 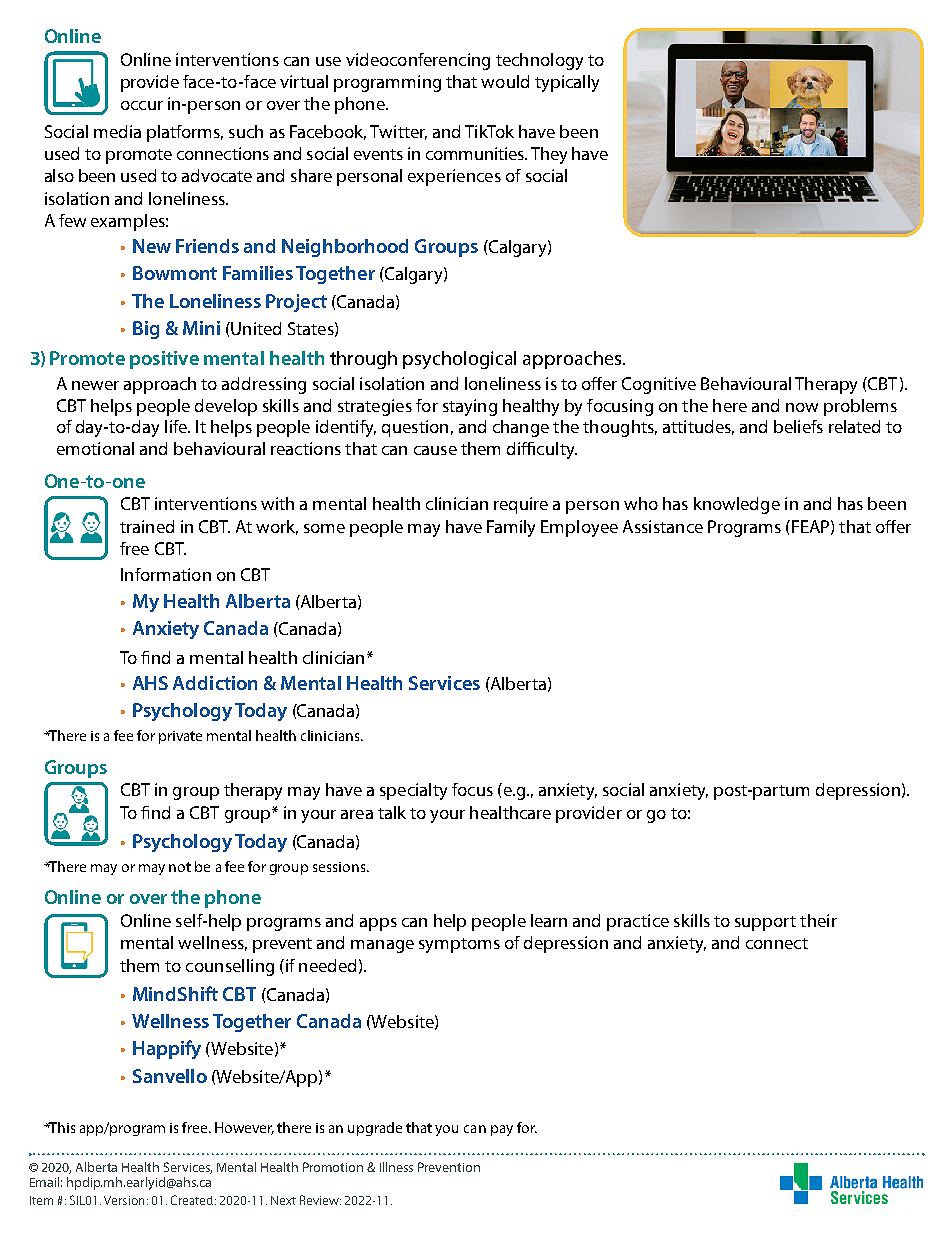 I want to click on not, so click(x=180, y=867).
